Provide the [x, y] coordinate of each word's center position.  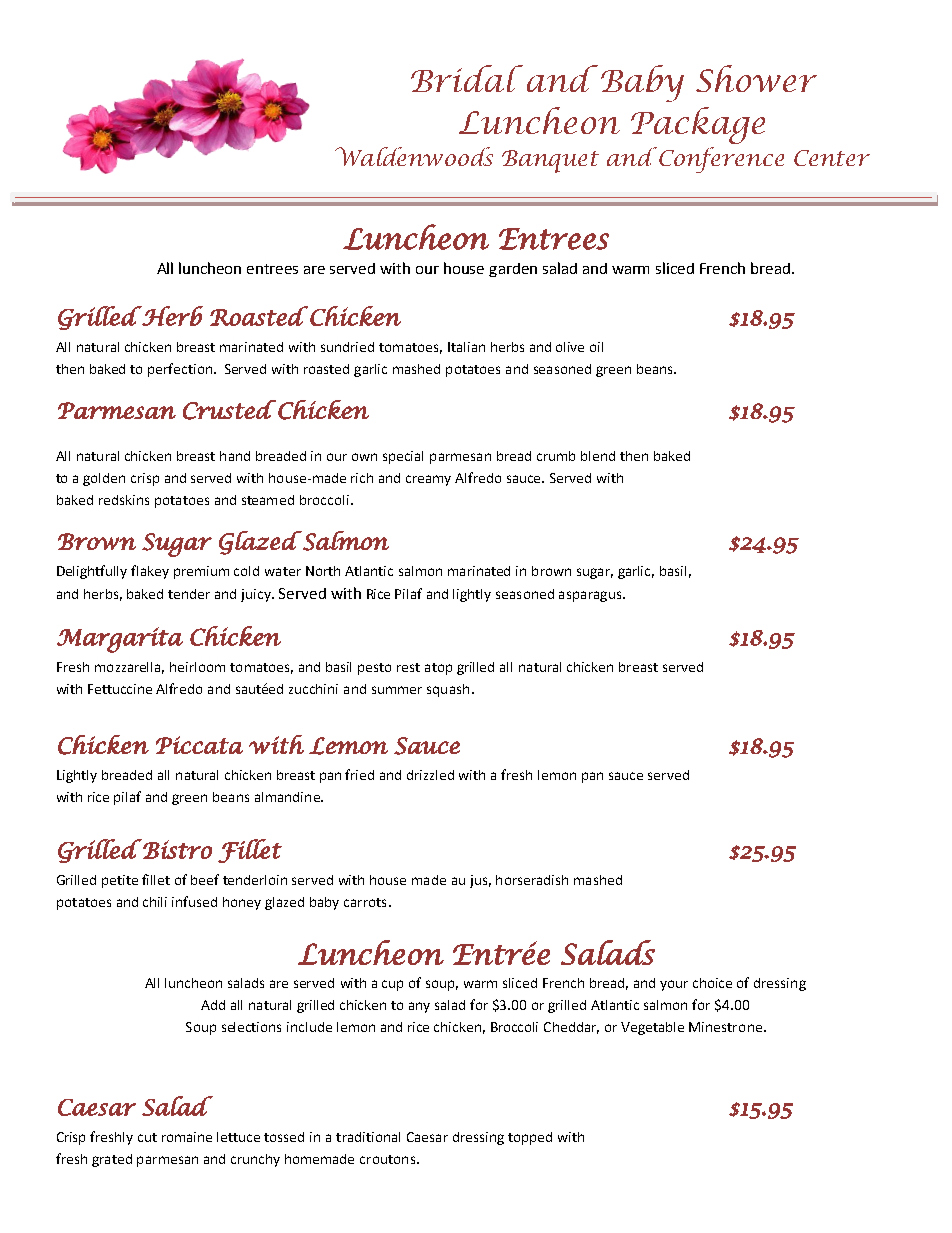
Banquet [550, 161]
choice [712, 983]
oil [596, 347]
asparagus [591, 596]
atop [438, 669]
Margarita [120, 640]
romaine [187, 1137]
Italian [466, 347]
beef [205, 879]
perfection [180, 370]
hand [235, 456]
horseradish [532, 880]
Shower [756, 78]
